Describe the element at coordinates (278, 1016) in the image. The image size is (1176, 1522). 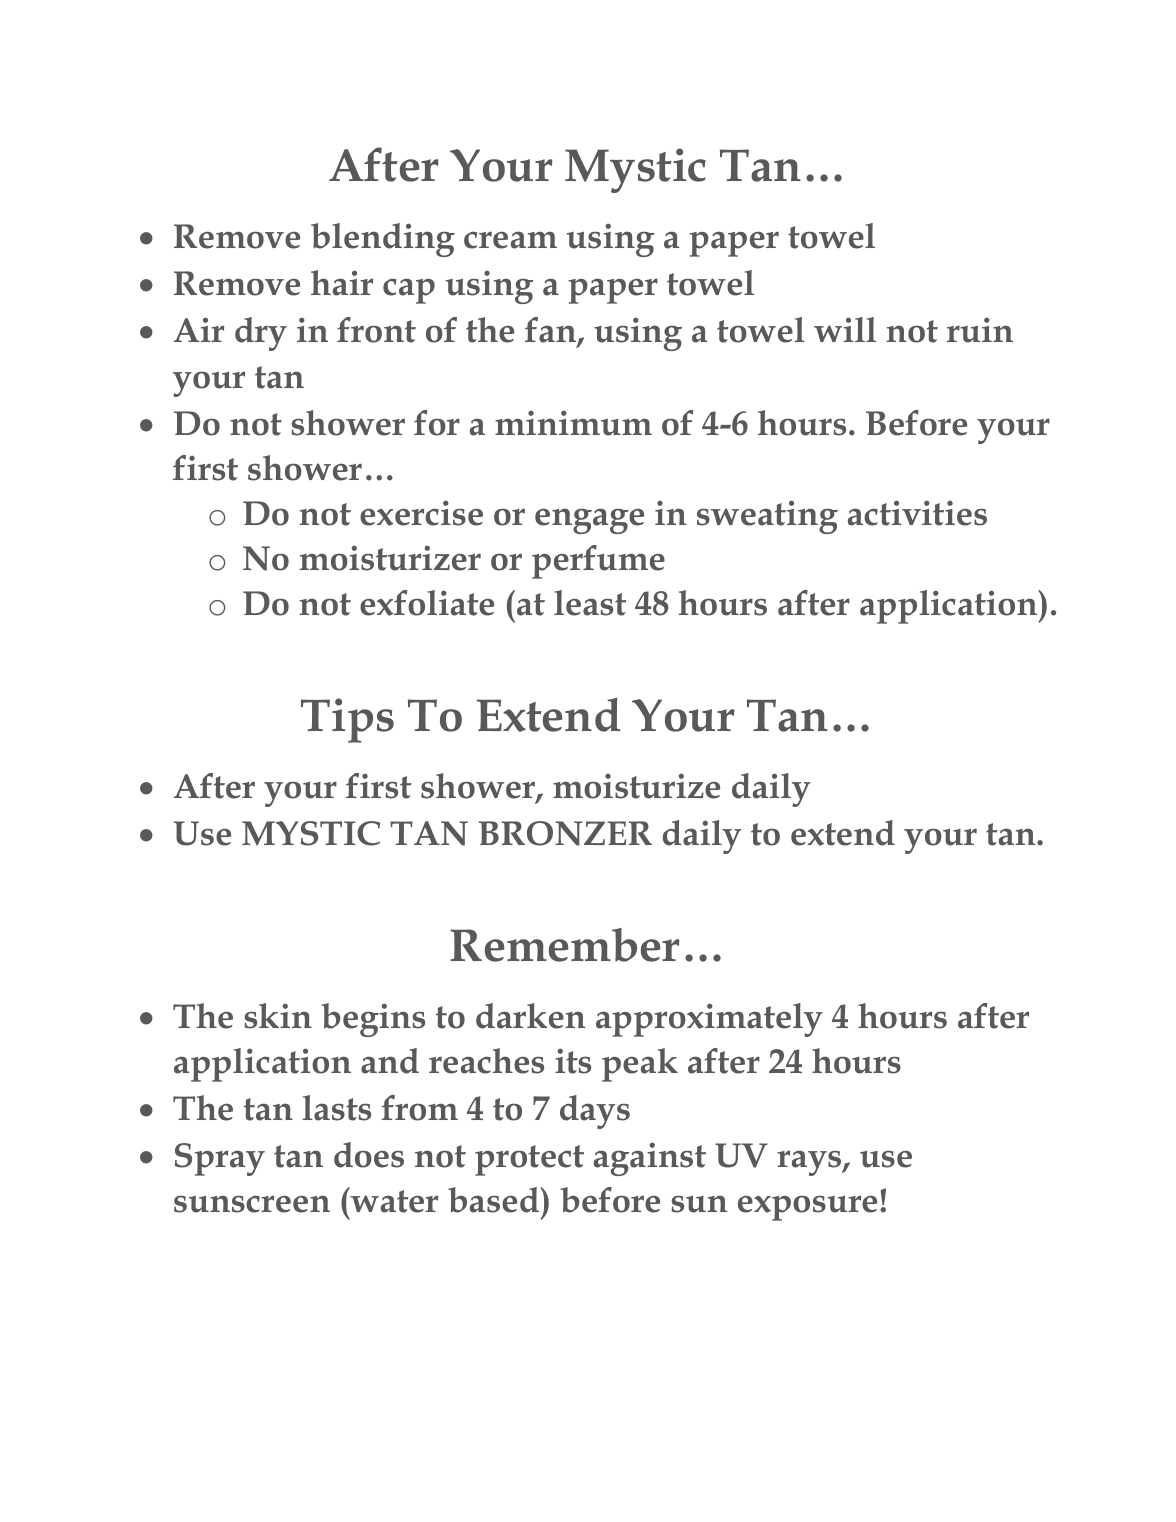
I see `skin` at that location.
